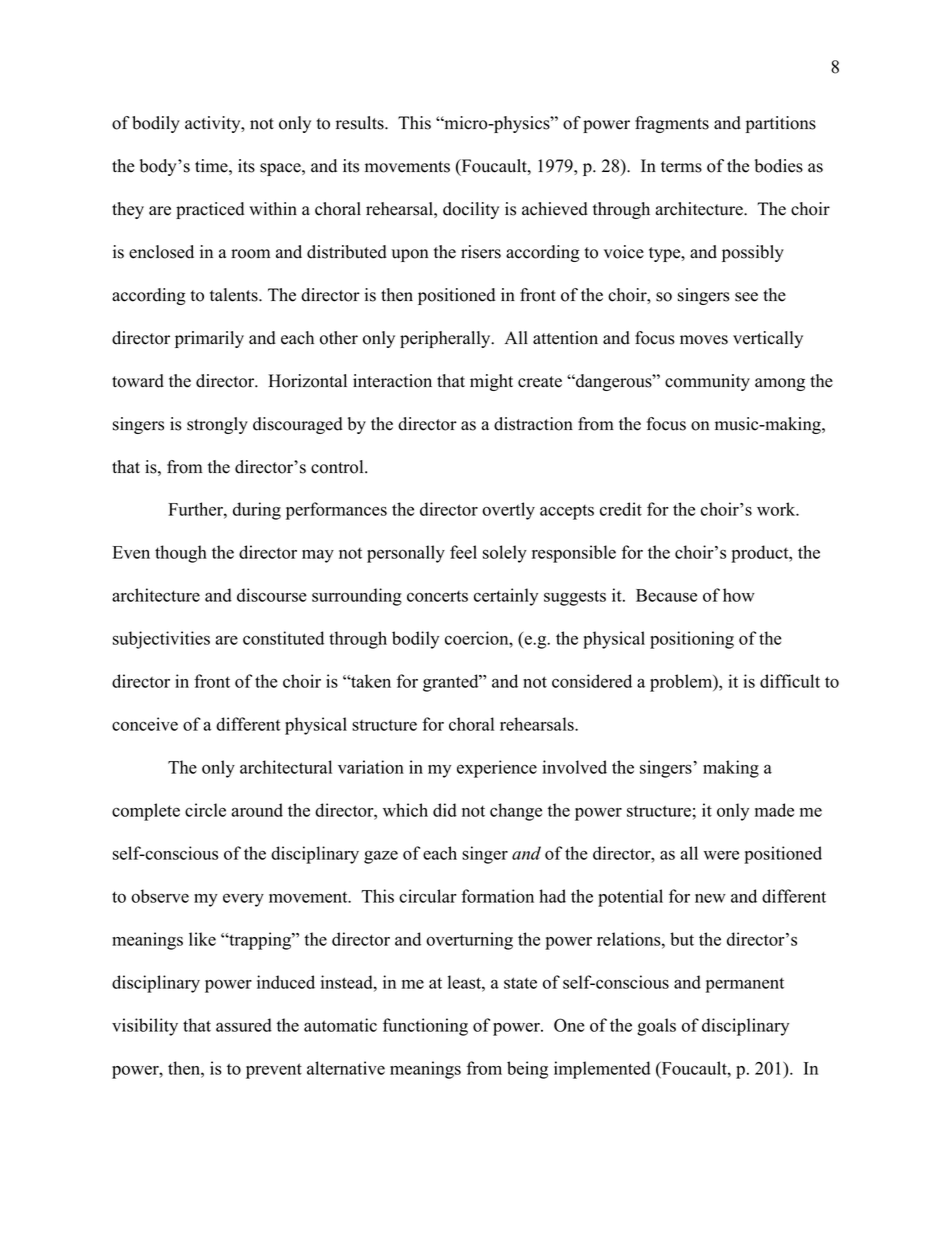 Image resolution: width=952 pixels, height=1233 pixels. I want to click on strongly, so click(217, 425).
